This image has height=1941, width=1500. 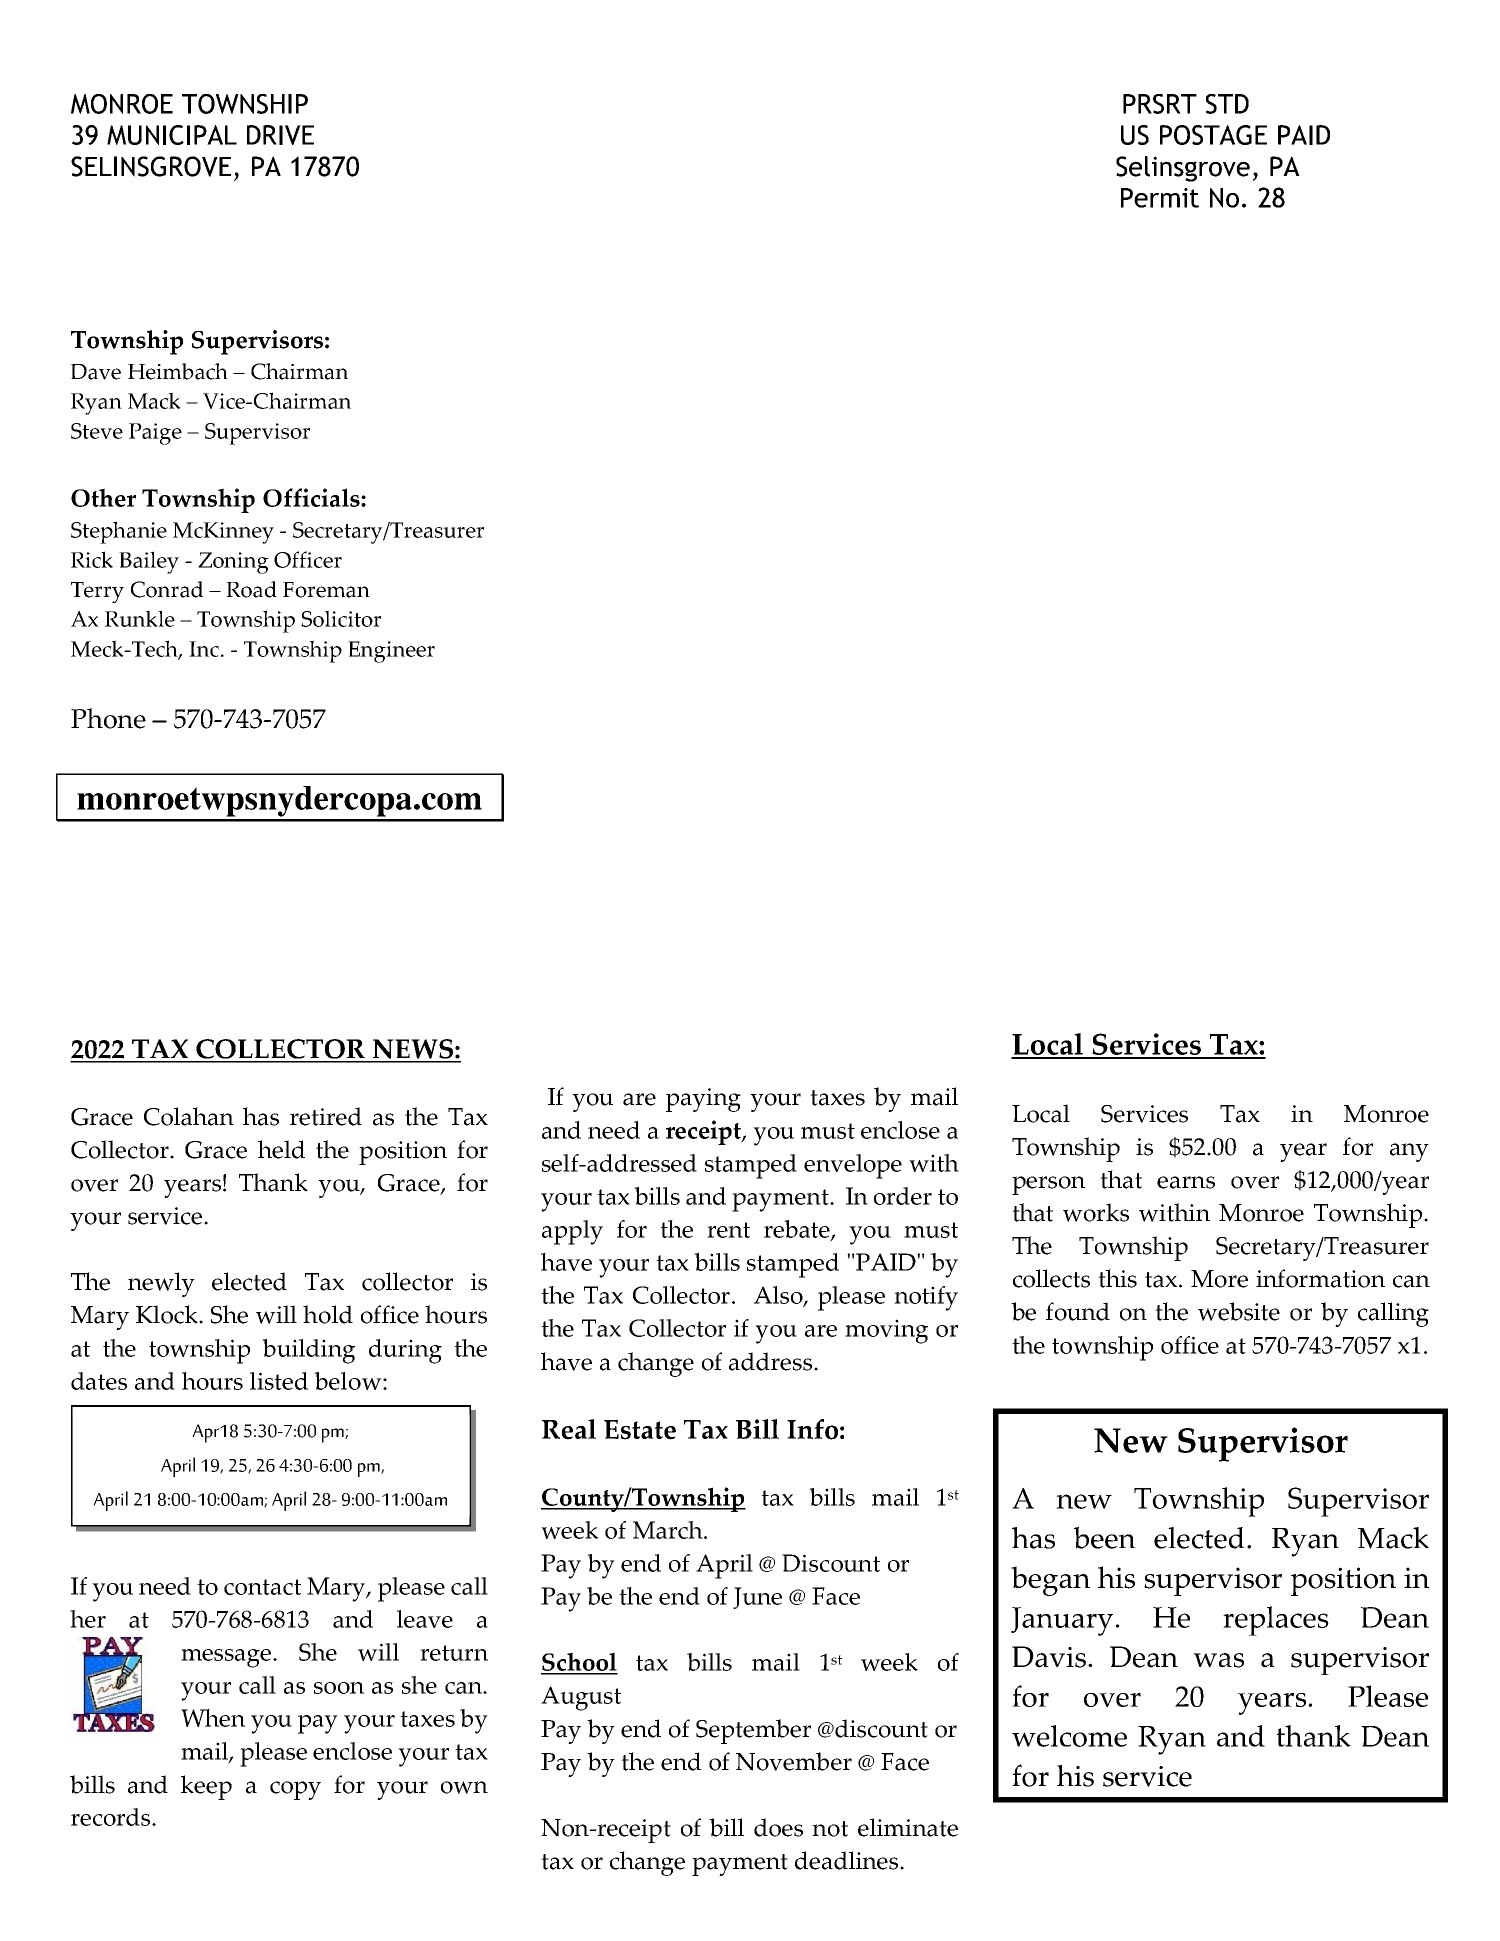 I want to click on Permit, so click(x=1160, y=198).
